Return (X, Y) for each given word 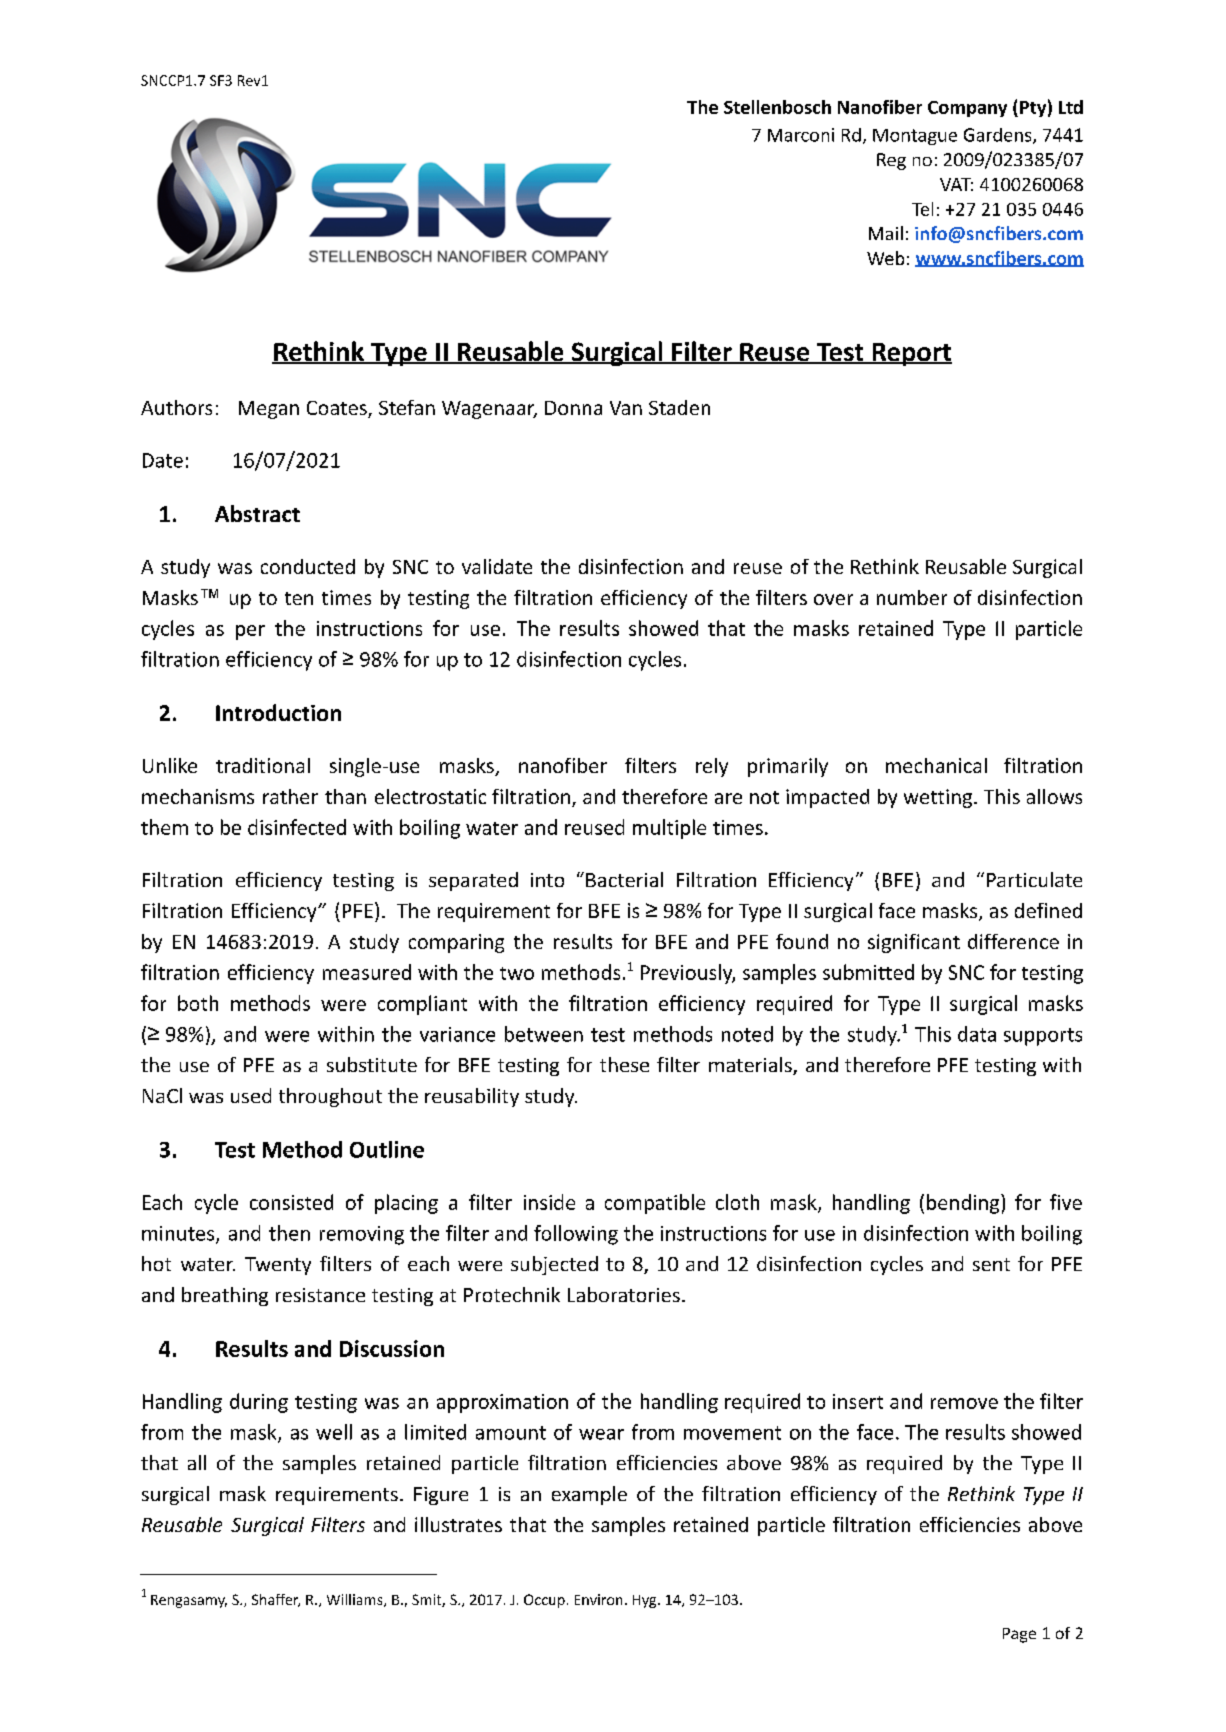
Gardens (999, 136)
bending (964, 1204)
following (576, 1235)
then (289, 1233)
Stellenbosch (777, 107)
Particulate (1034, 879)
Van (626, 408)
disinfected (297, 827)
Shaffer (276, 1600)
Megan (269, 410)
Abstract (257, 513)
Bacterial (624, 879)
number (912, 597)
